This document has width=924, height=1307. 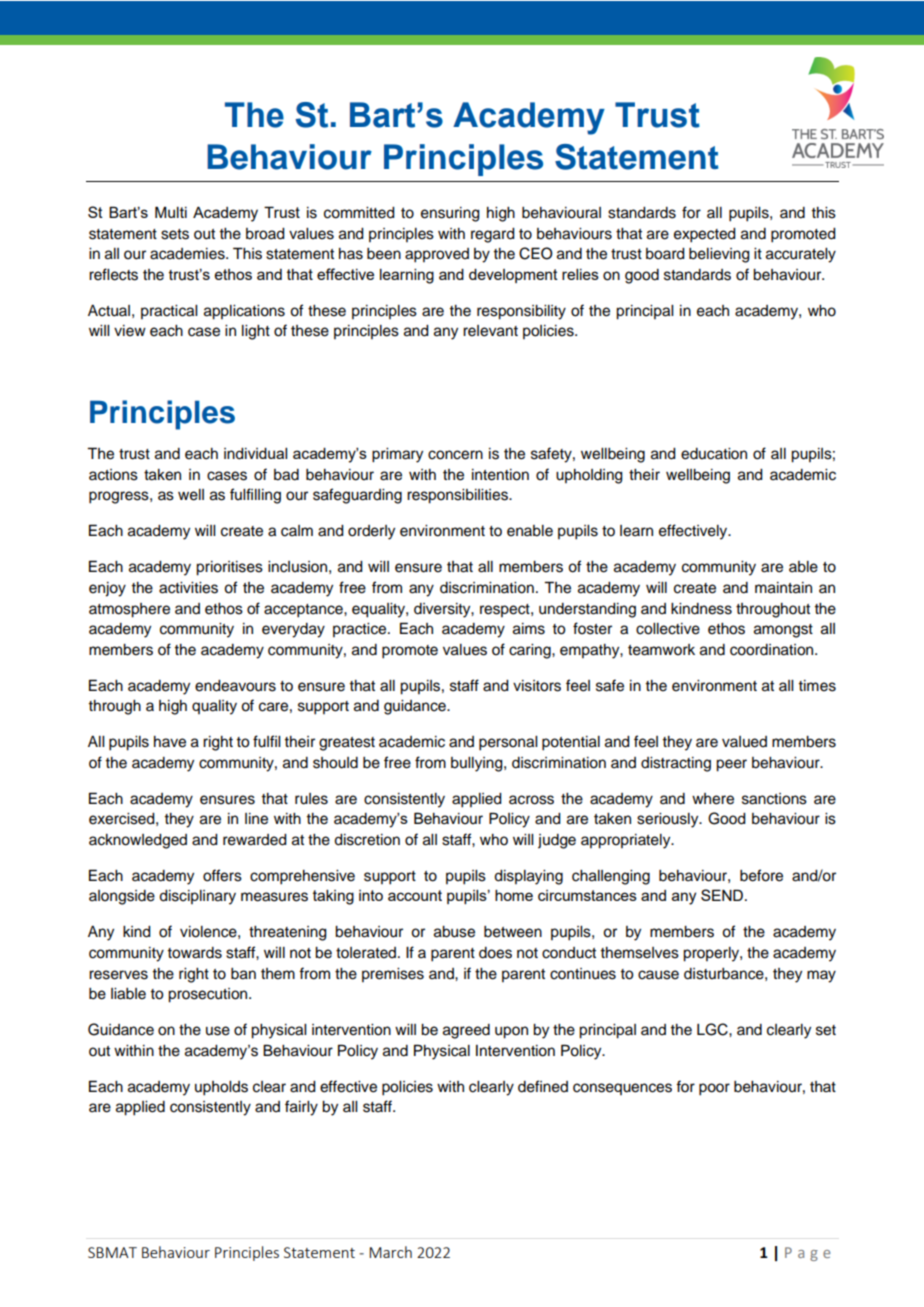 I want to click on poor, so click(x=714, y=1089).
